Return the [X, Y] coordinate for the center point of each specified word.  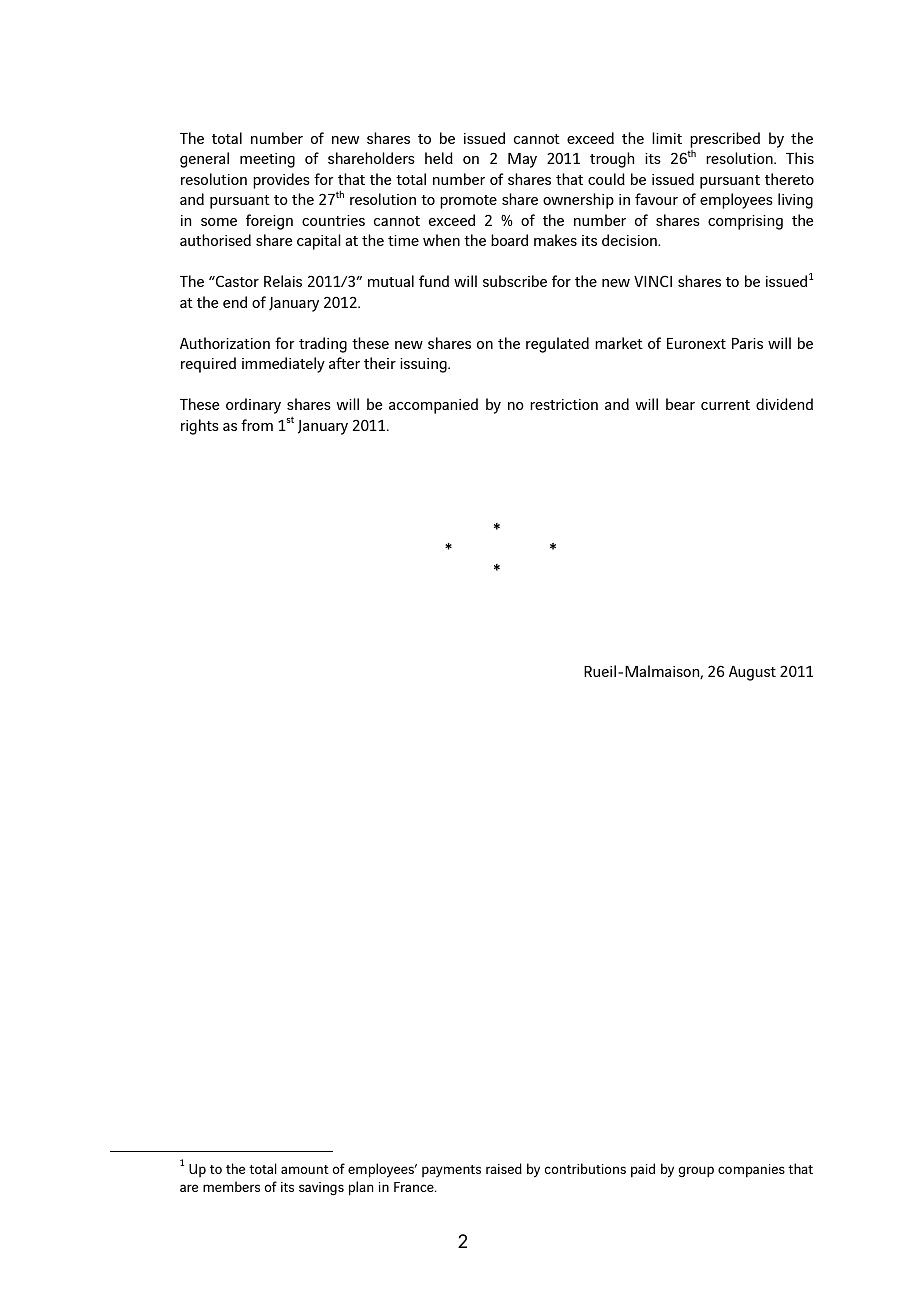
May [522, 160]
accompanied [433, 406]
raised [504, 1168]
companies [751, 1170]
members [231, 1186]
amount [305, 1169]
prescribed [725, 140]
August [752, 673]
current [725, 405]
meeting [267, 160]
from [257, 425]
